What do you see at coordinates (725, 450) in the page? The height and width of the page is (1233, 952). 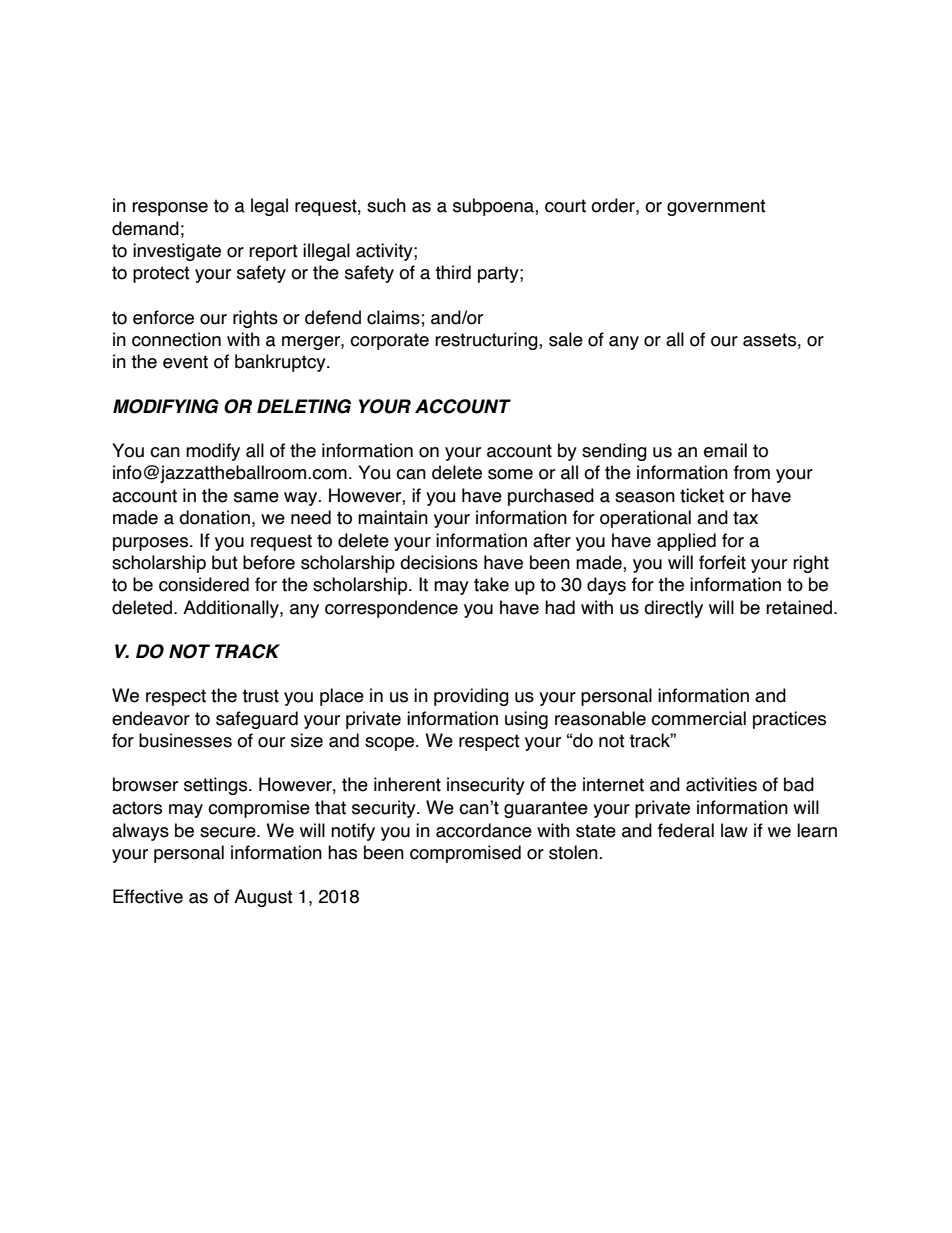 I see `email` at bounding box center [725, 450].
